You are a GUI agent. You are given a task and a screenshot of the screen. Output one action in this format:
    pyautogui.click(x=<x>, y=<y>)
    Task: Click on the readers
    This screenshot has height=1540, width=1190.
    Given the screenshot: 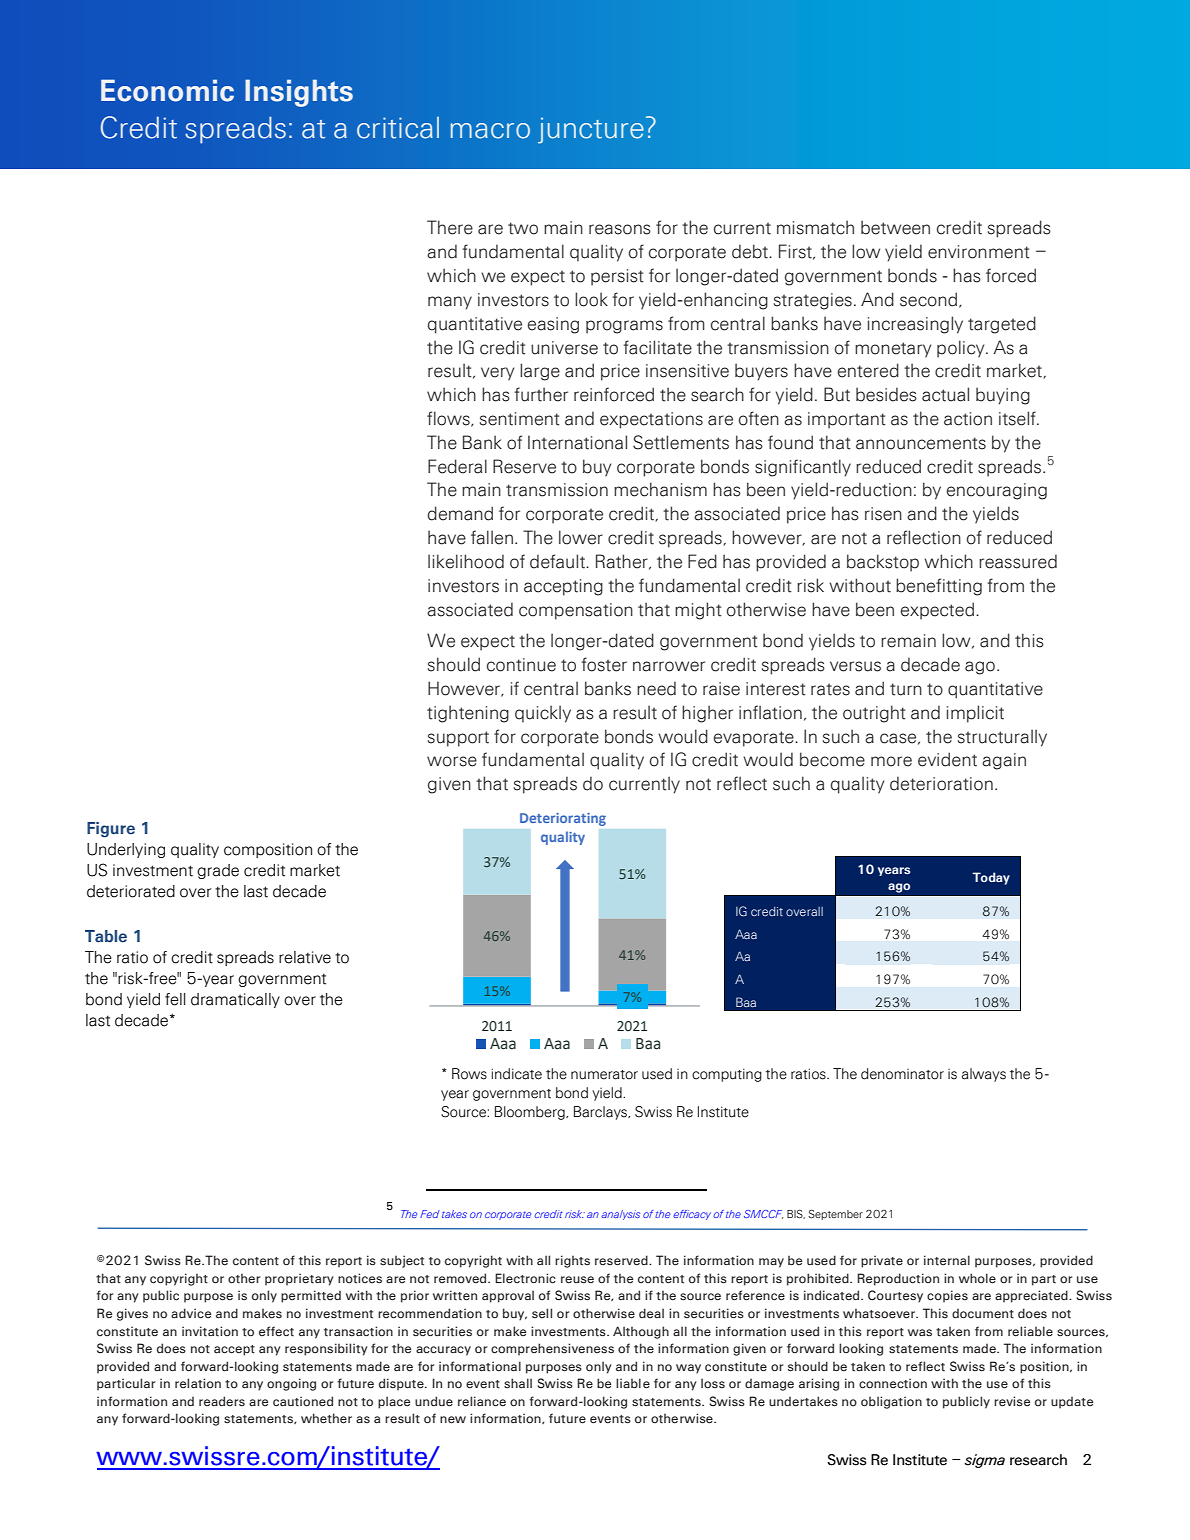 What is the action you would take?
    pyautogui.click(x=222, y=1401)
